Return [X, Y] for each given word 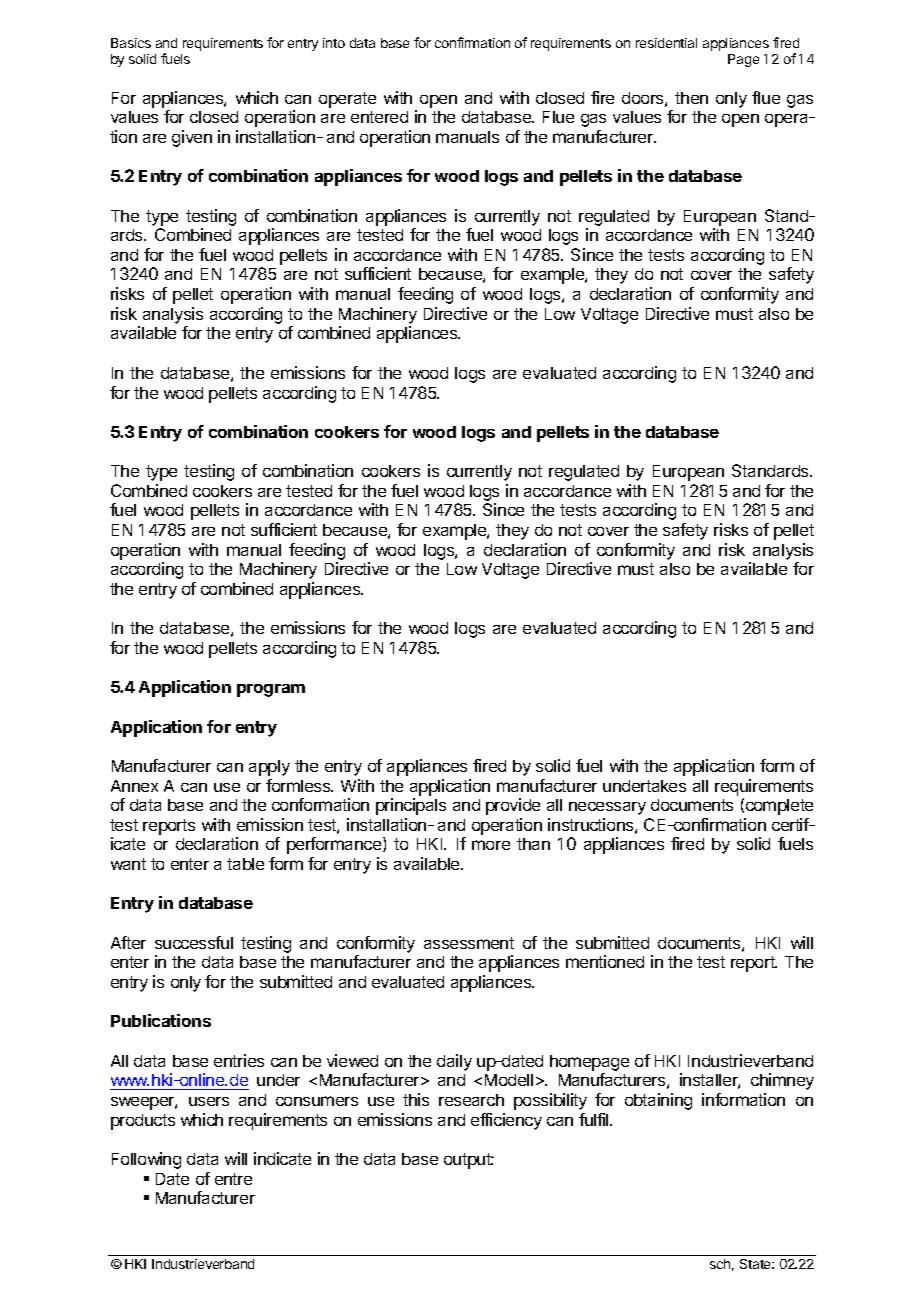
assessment [469, 943]
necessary [607, 808]
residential [666, 43]
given [192, 138]
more [491, 845]
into [334, 43]
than [533, 844]
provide [513, 806]
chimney [782, 1081]
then [691, 98]
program [271, 690]
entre [233, 1179]
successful [194, 942]
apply [269, 768]
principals [411, 806]
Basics [131, 43]
